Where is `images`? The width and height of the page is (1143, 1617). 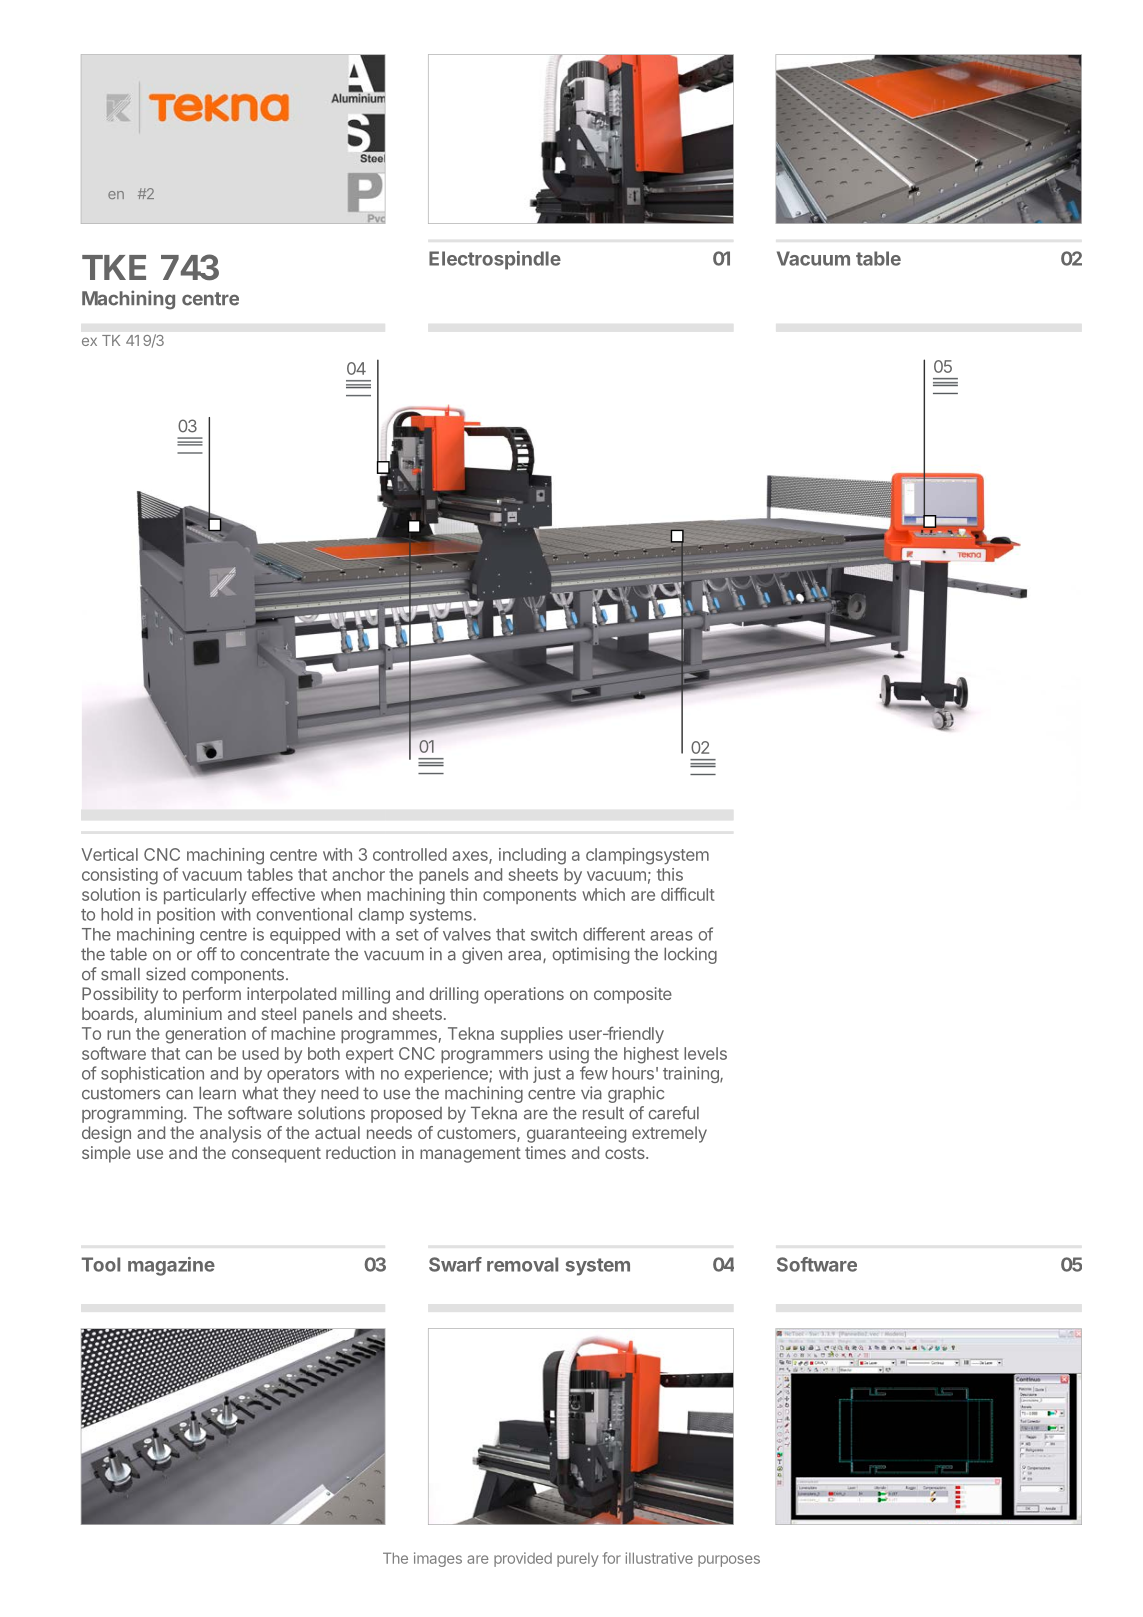
images is located at coordinates (438, 1559).
